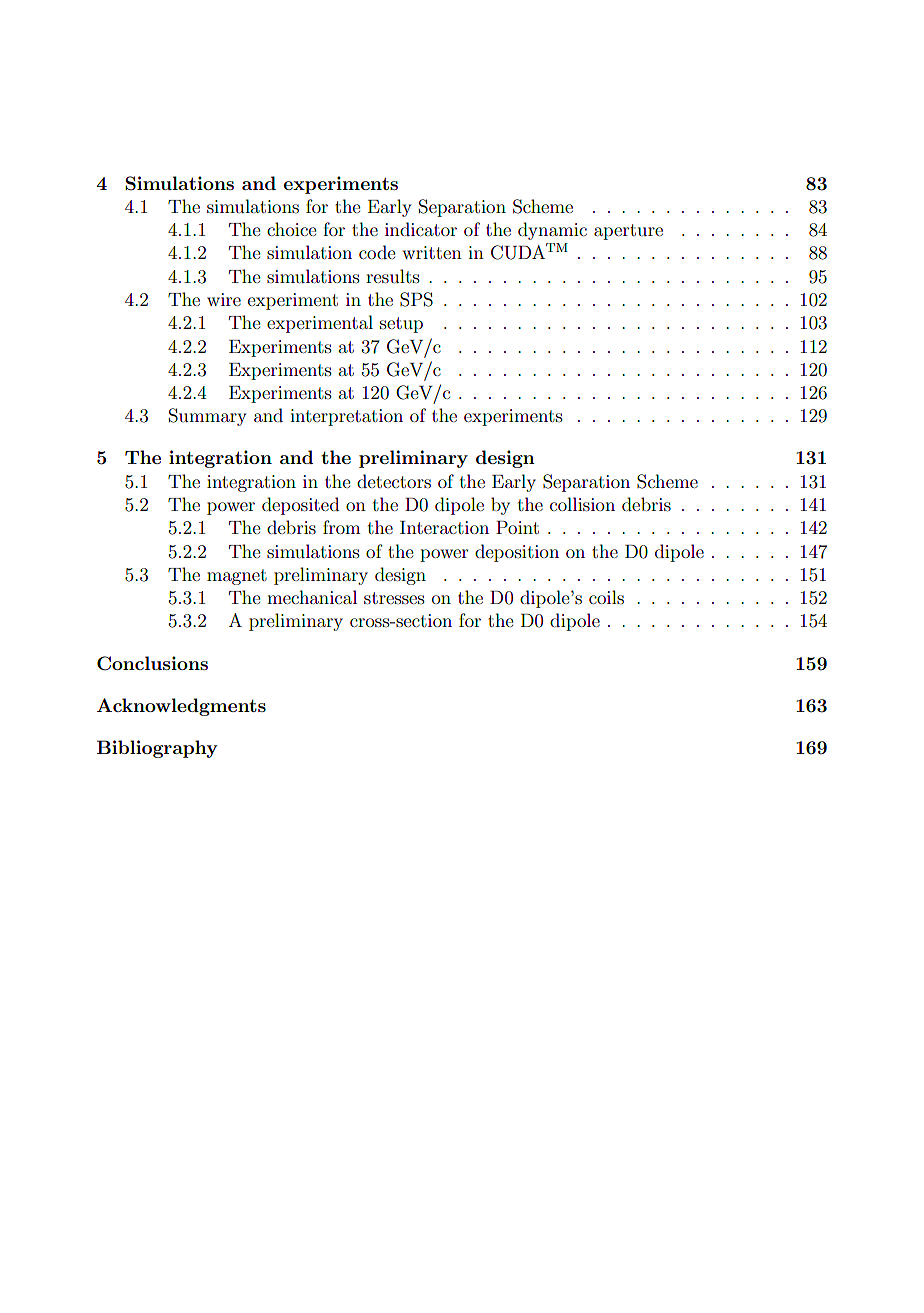 Image resolution: width=924 pixels, height=1313 pixels. What do you see at coordinates (606, 597) in the document?
I see `coils` at bounding box center [606, 597].
